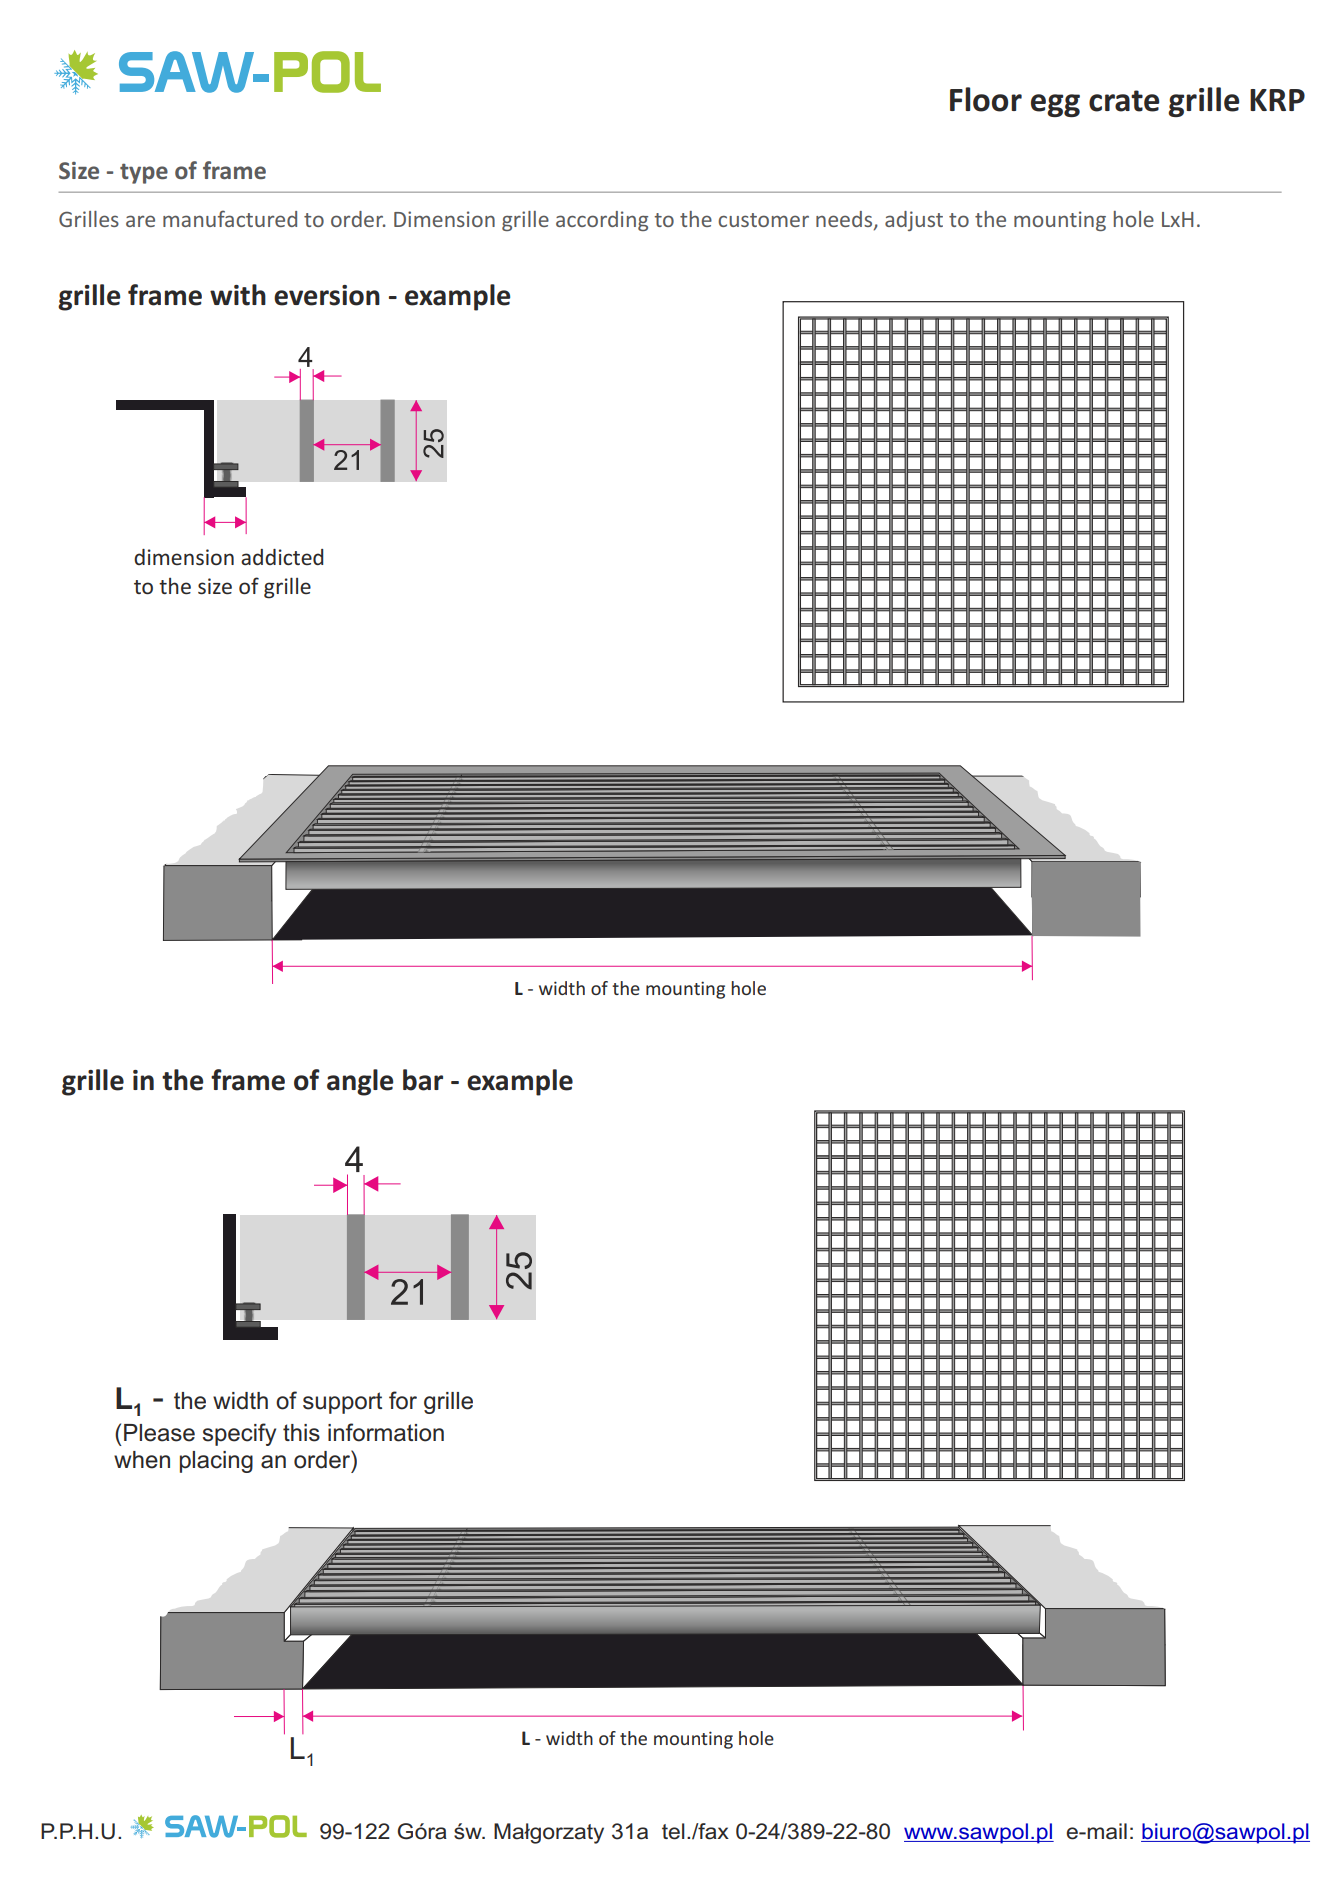  I want to click on specify, so click(239, 1434).
